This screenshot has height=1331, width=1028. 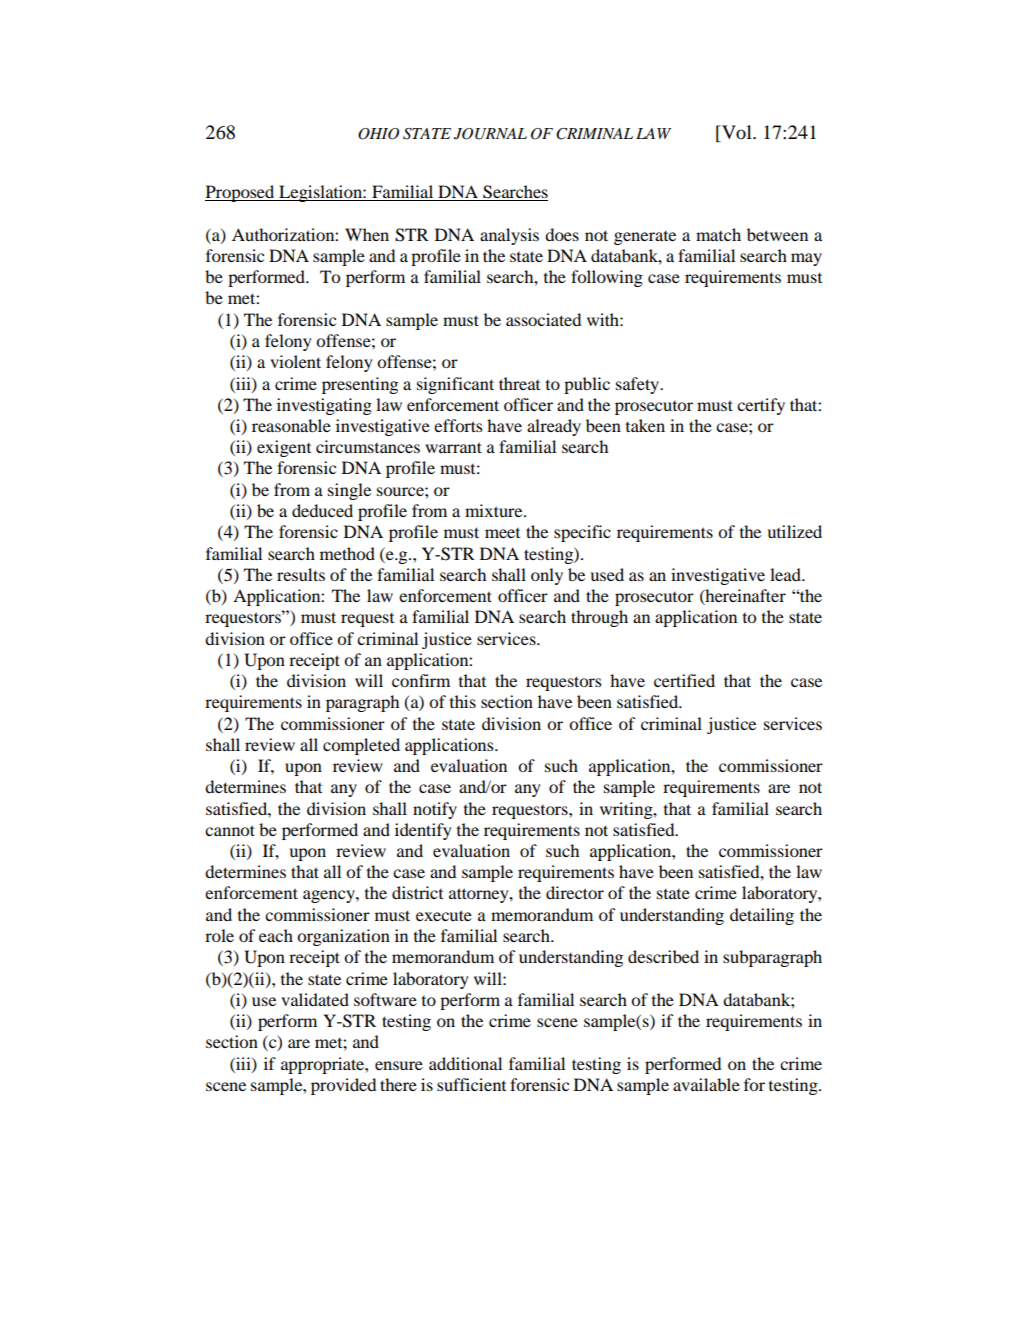 What do you see at coordinates (465, 1063) in the screenshot?
I see `additional` at bounding box center [465, 1063].
